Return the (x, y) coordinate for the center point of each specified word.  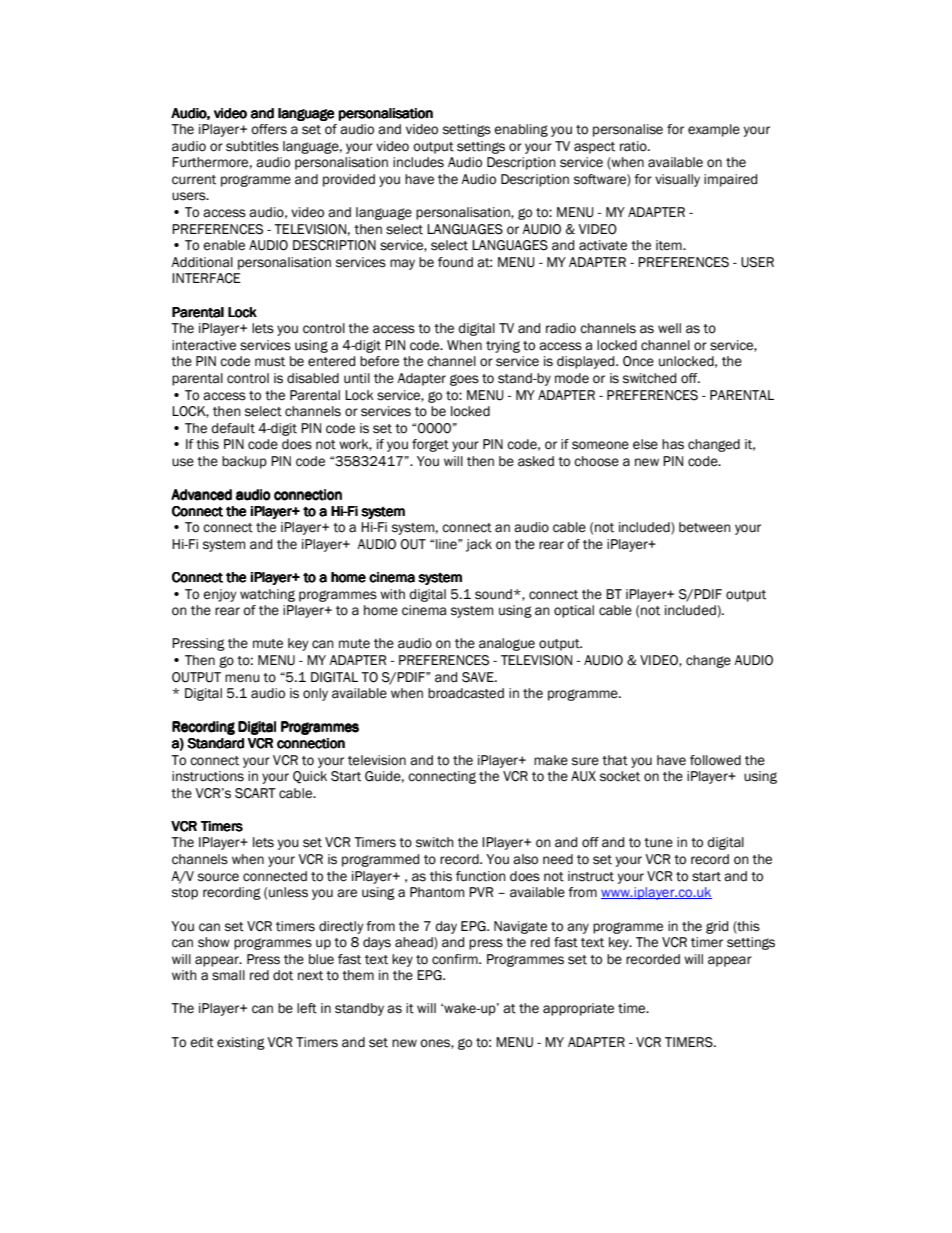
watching (267, 595)
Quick (310, 777)
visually (677, 180)
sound (493, 594)
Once (638, 361)
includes (418, 162)
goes (464, 380)
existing (241, 1043)
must (270, 362)
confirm (456, 959)
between (705, 527)
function (481, 876)
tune (658, 843)
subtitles (252, 146)
